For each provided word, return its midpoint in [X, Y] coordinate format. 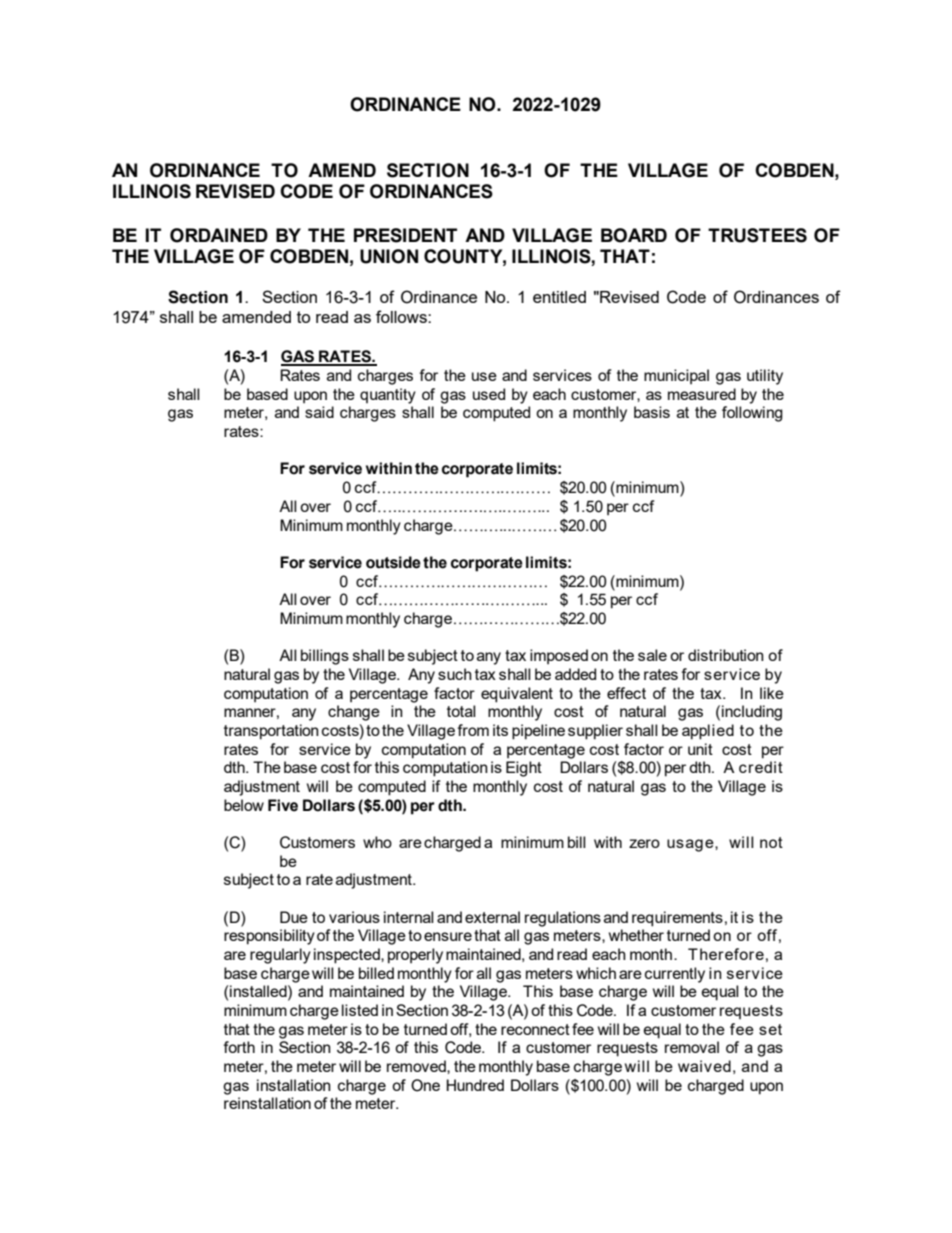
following [752, 414]
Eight [524, 769]
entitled [559, 297]
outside [393, 562]
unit [700, 749]
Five [283, 805]
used [489, 394]
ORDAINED [219, 235]
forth [239, 1047]
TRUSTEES [757, 235]
